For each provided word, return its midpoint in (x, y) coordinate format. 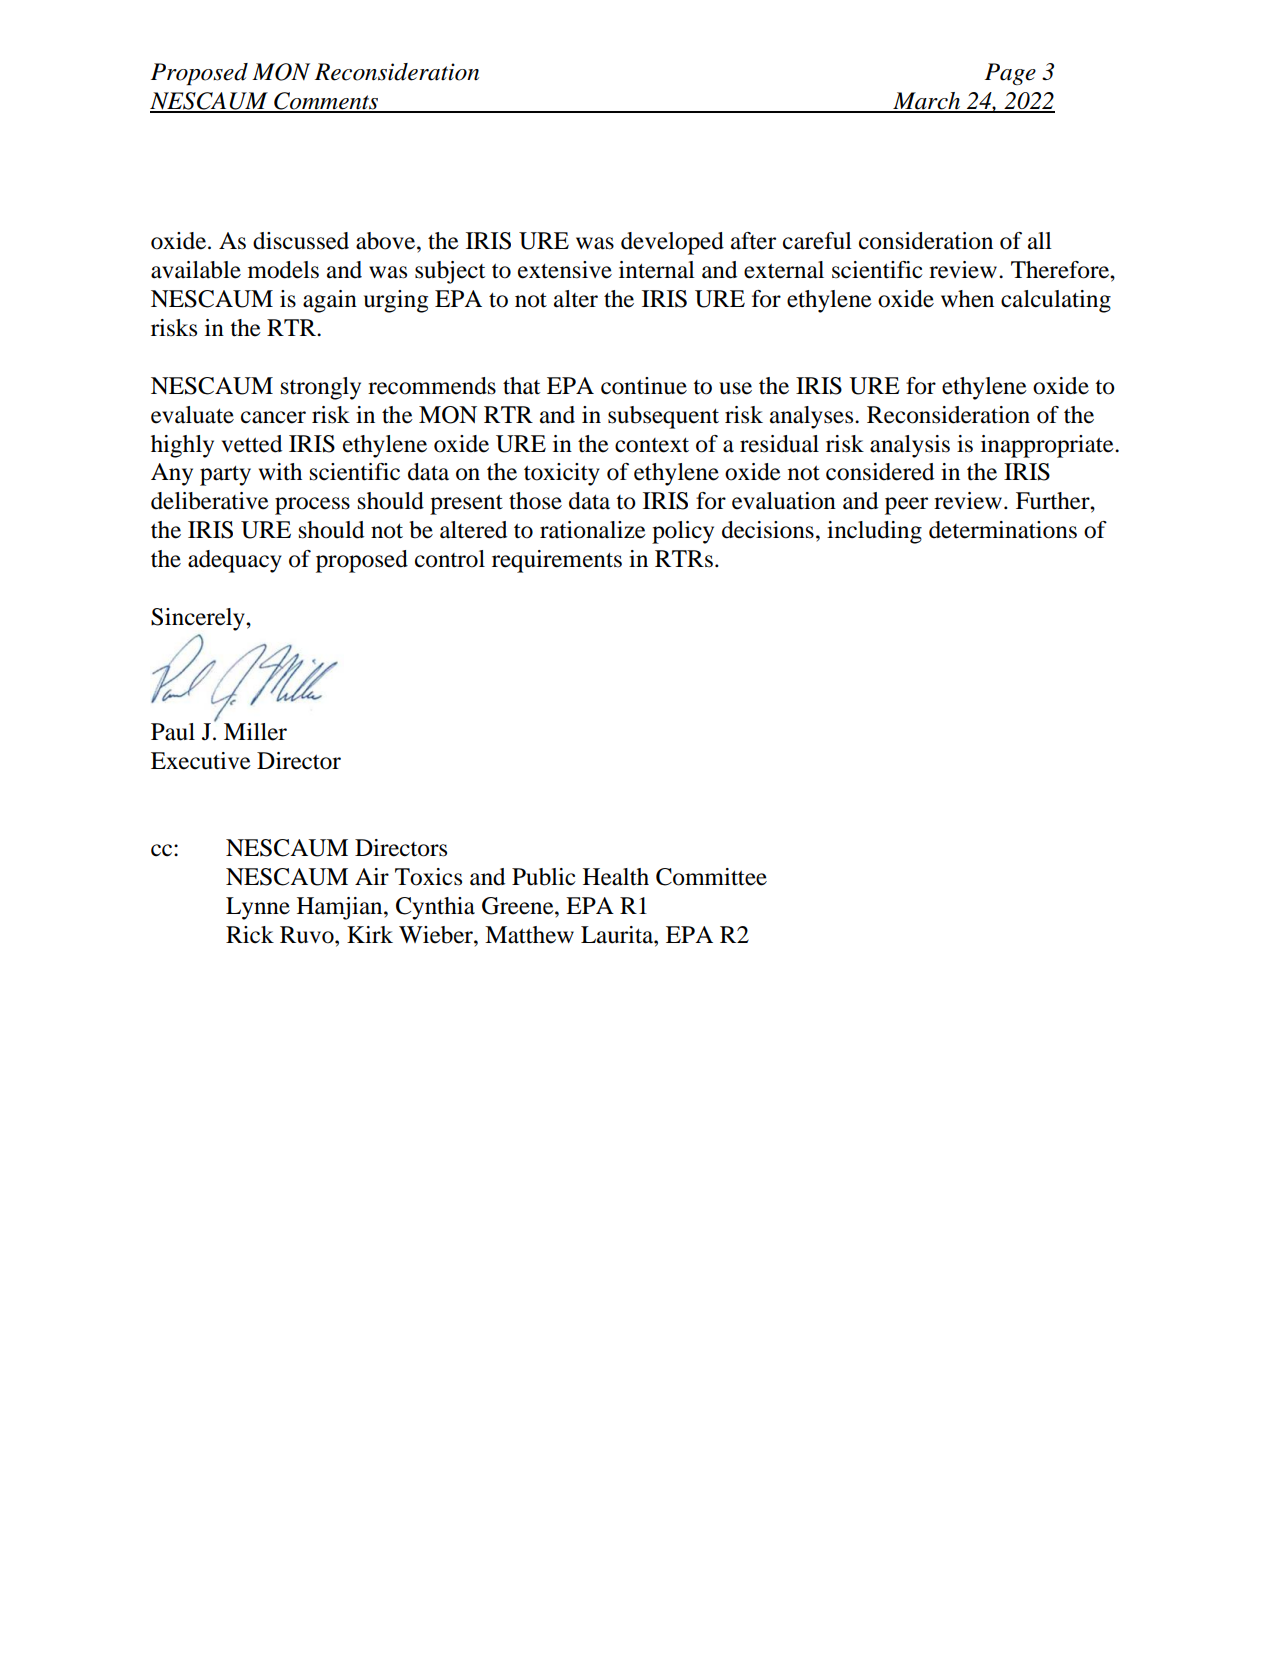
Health (616, 877)
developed (672, 243)
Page (1010, 74)
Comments (326, 102)
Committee (711, 877)
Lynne (258, 908)
